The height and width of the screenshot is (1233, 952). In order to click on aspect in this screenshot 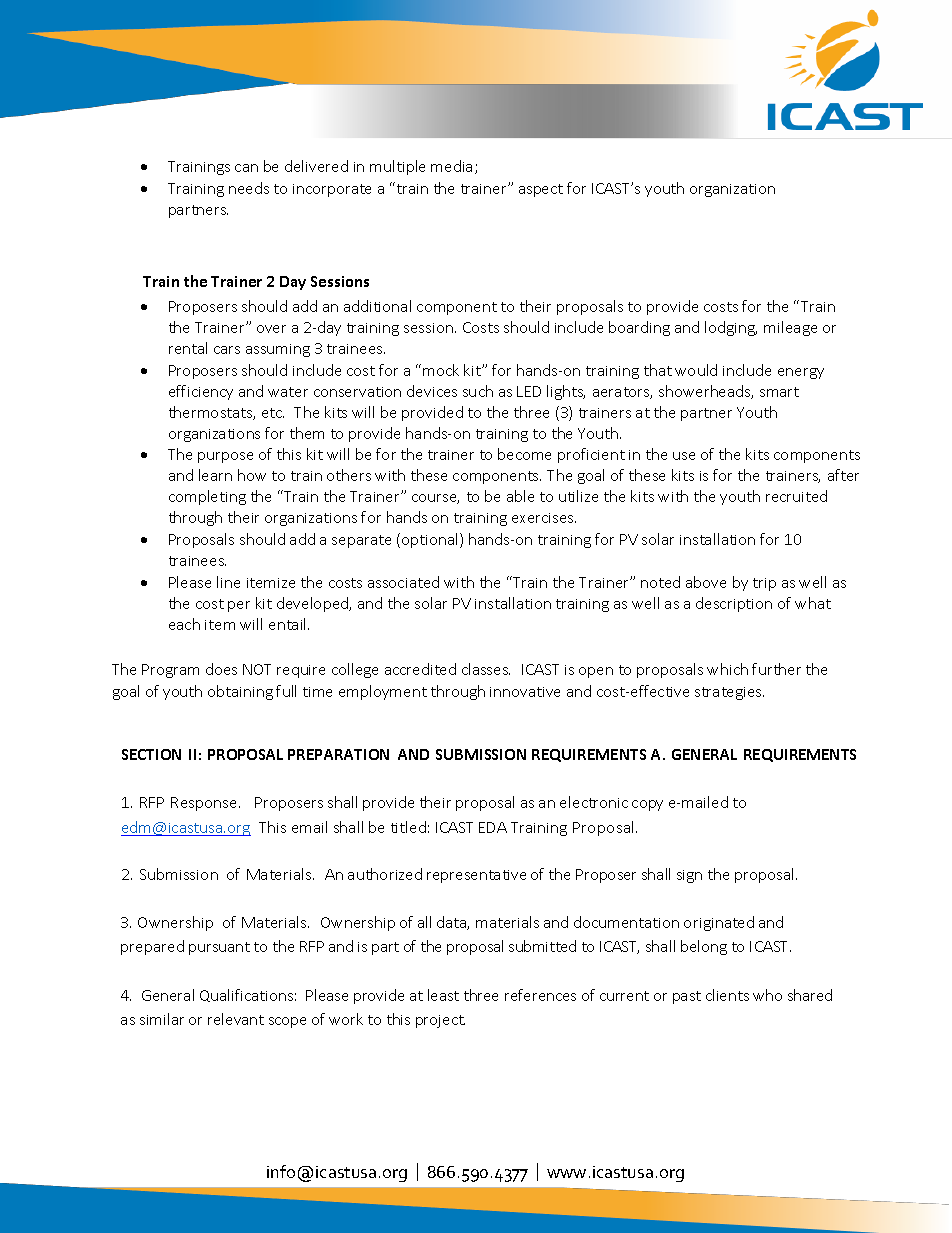, I will do `click(541, 190)`.
